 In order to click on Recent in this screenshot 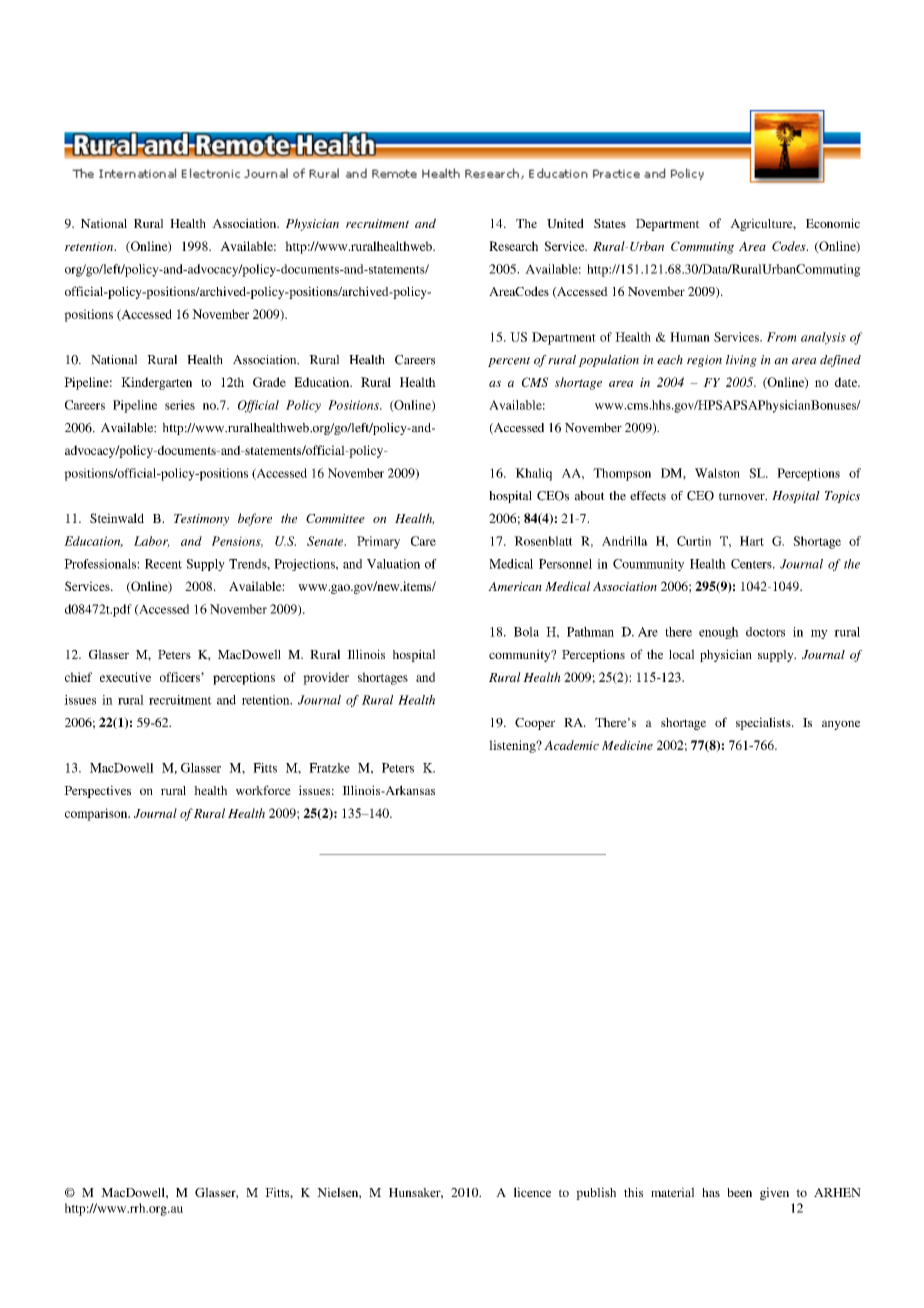, I will do `click(163, 564)`.
